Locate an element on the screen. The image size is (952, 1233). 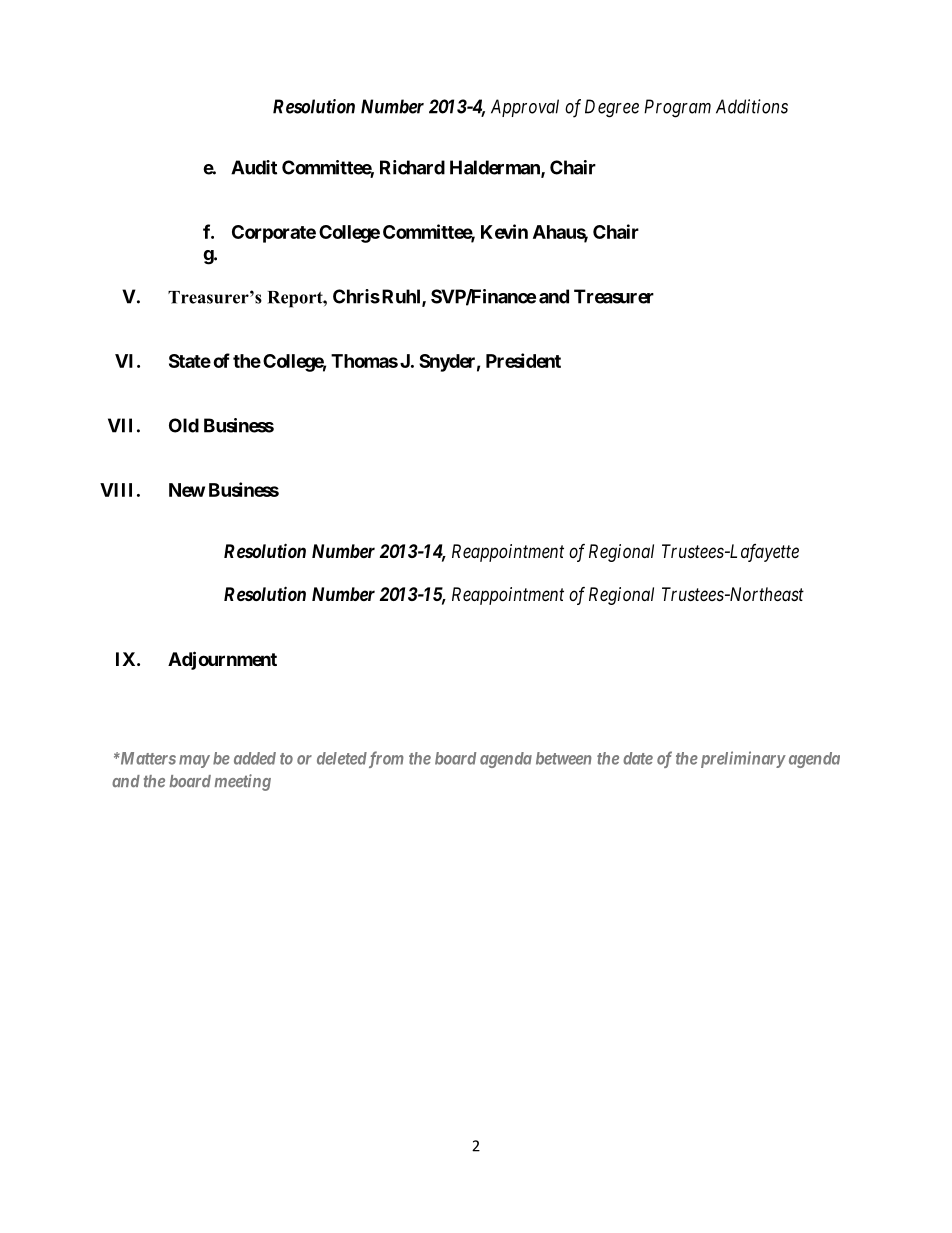
Old is located at coordinates (184, 425).
